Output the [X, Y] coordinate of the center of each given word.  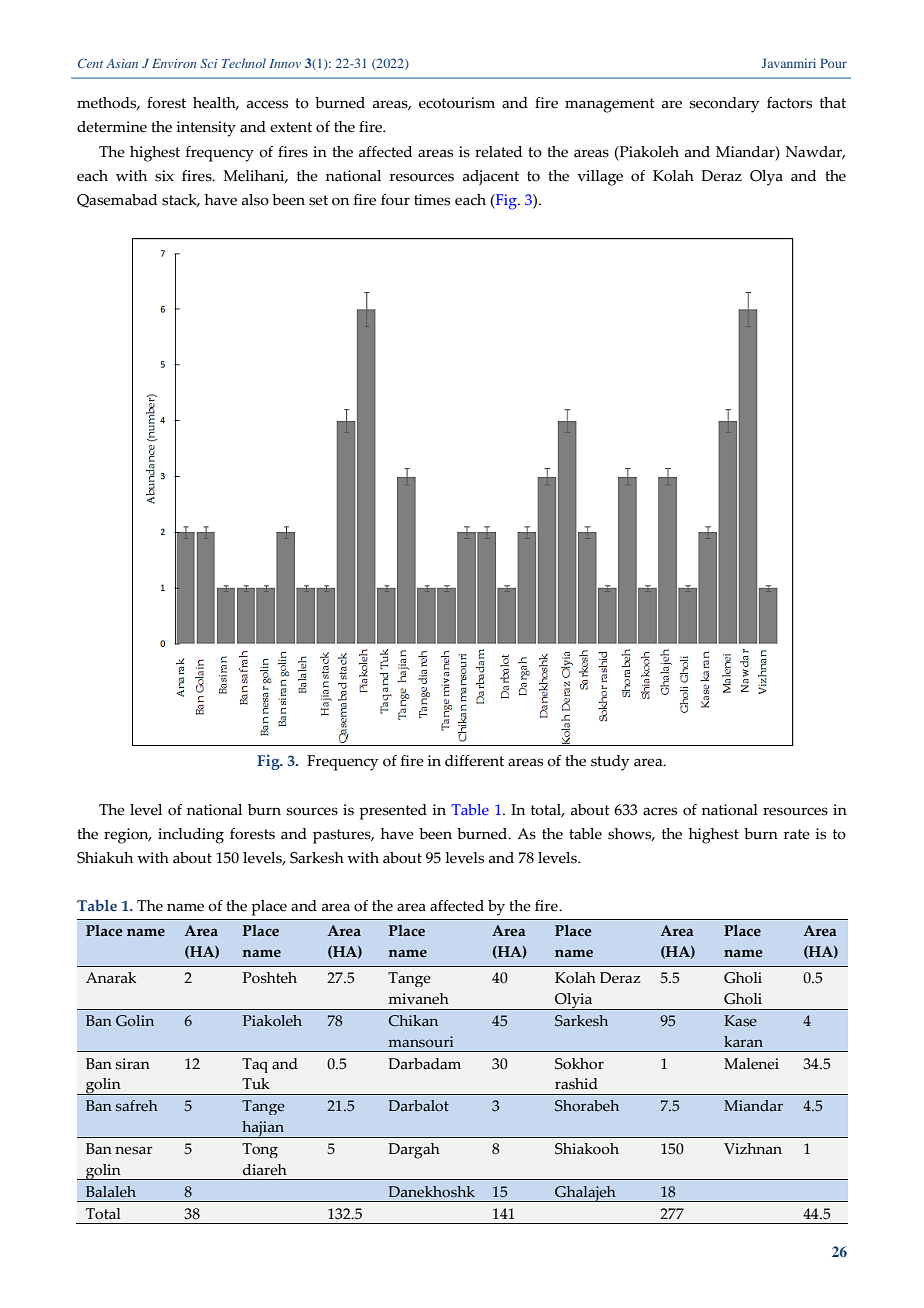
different [474, 761]
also [255, 200]
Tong [260, 1150]
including [191, 836]
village [600, 178]
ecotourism [457, 103]
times [432, 200]
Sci [209, 63]
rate [797, 834]
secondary [724, 105]
